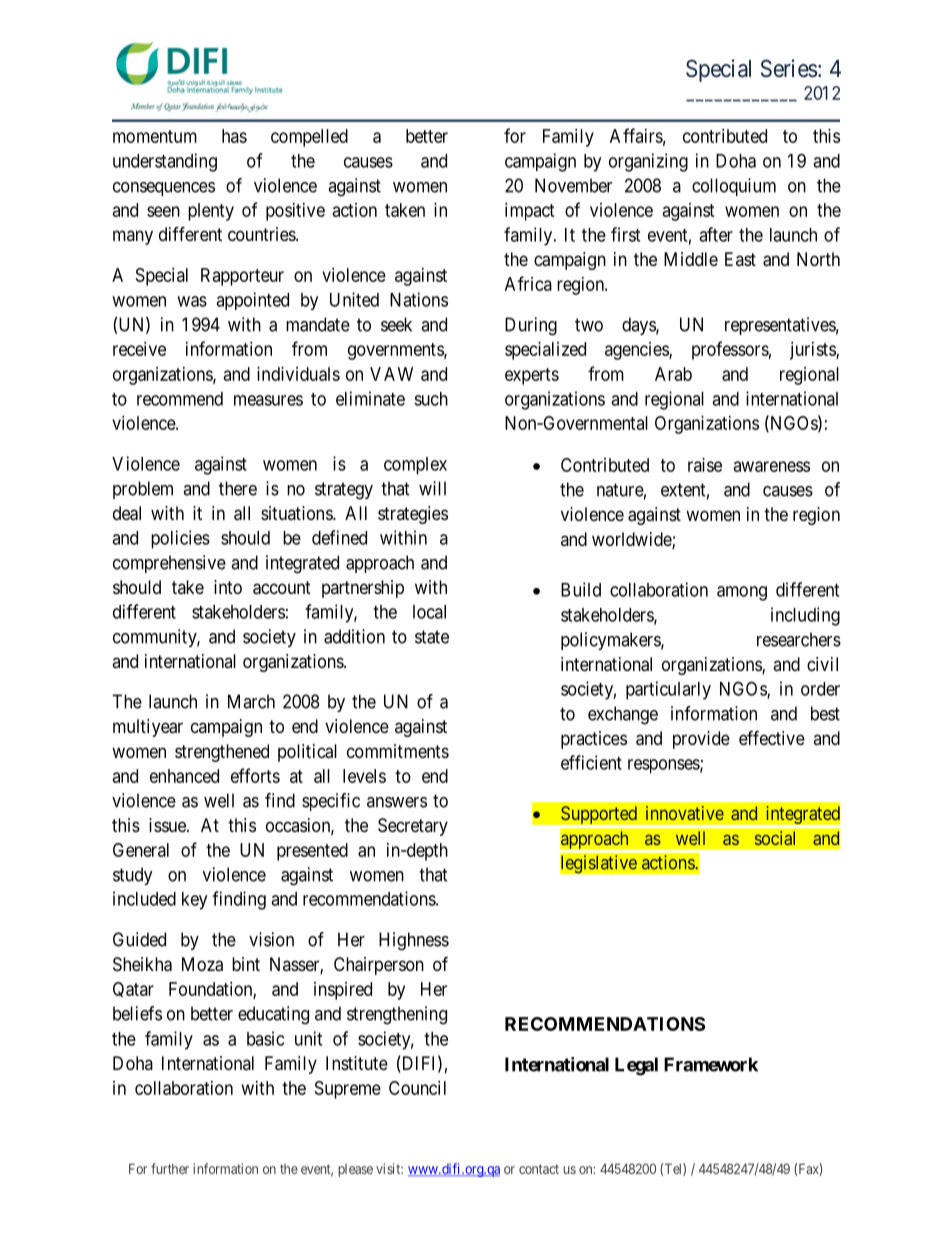 This page has width=952, height=1233. Describe the element at coordinates (772, 466) in the page. I see `awareness` at that location.
